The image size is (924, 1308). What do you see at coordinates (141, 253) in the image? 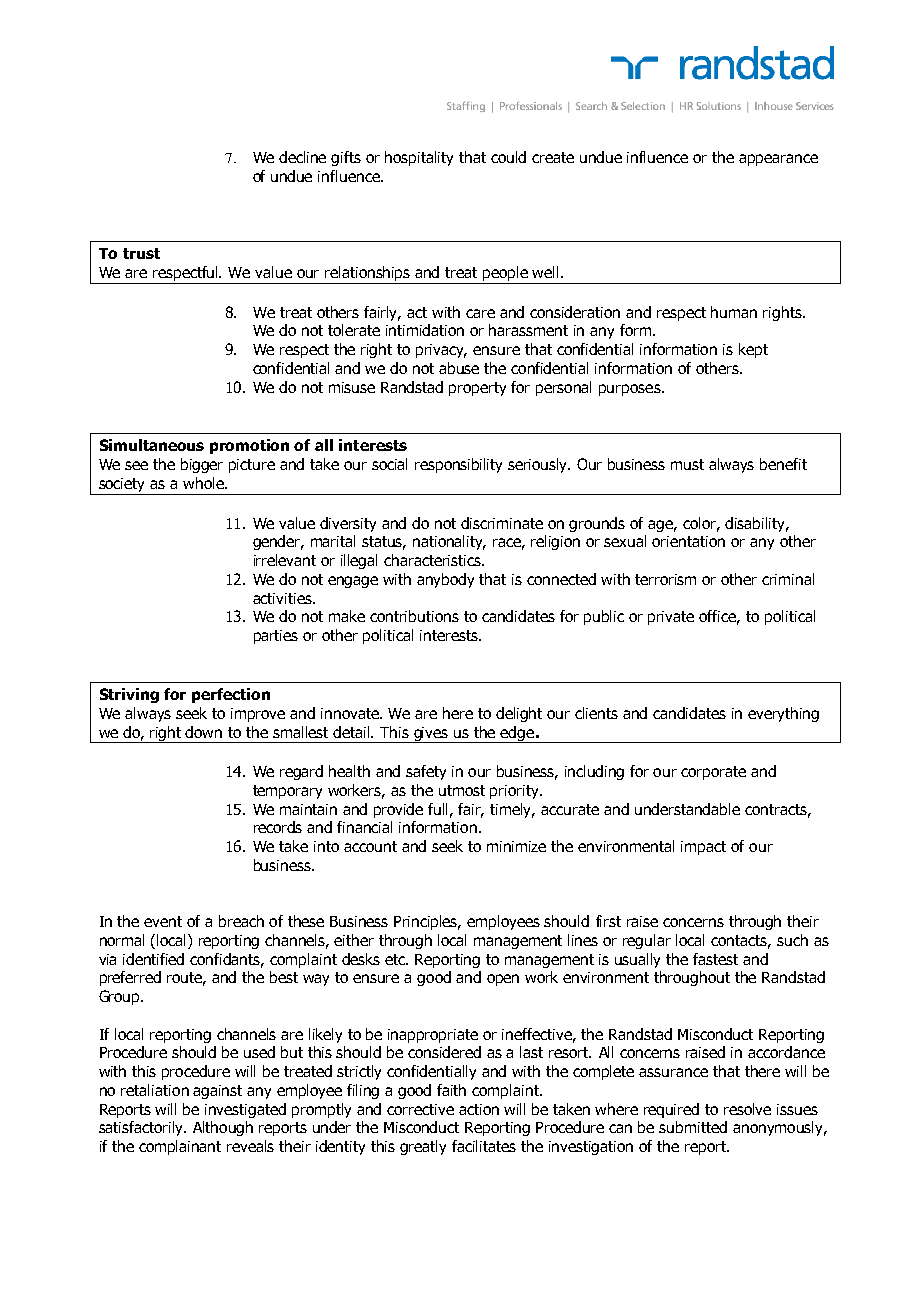
I see `trust` at bounding box center [141, 253].
